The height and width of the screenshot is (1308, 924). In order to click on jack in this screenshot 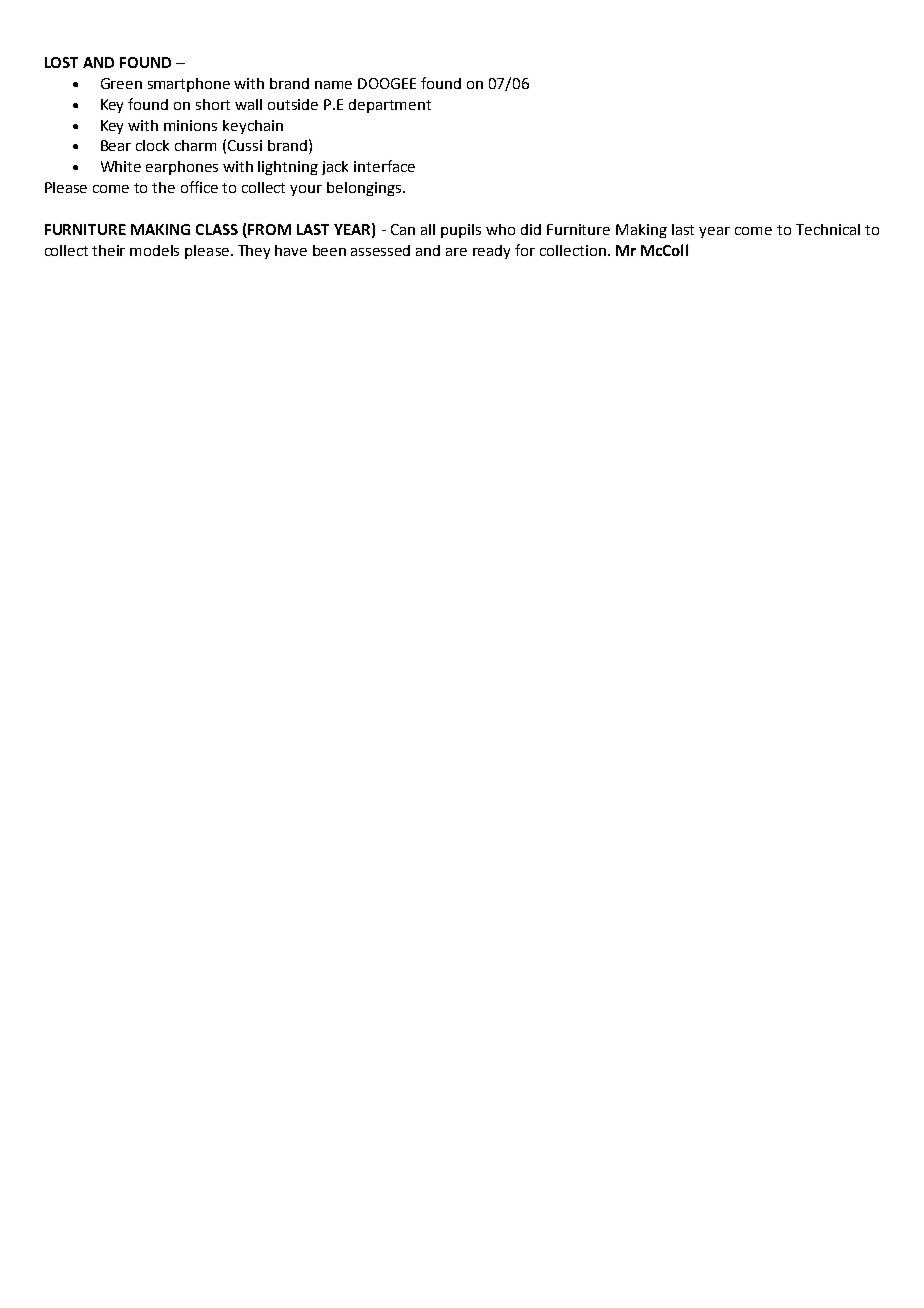, I will do `click(335, 168)`.
